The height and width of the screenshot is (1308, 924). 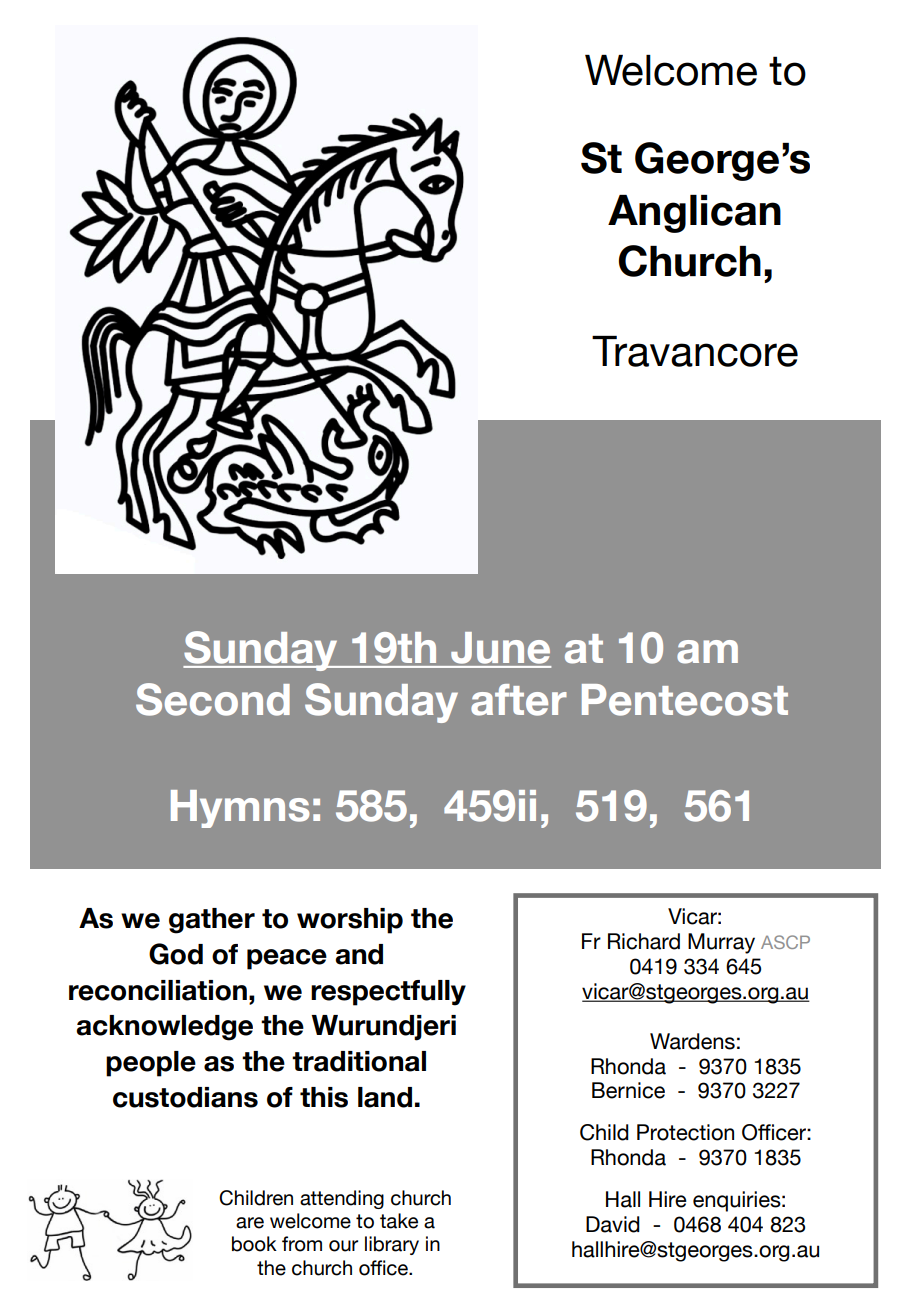 I want to click on Richard, so click(x=644, y=941).
